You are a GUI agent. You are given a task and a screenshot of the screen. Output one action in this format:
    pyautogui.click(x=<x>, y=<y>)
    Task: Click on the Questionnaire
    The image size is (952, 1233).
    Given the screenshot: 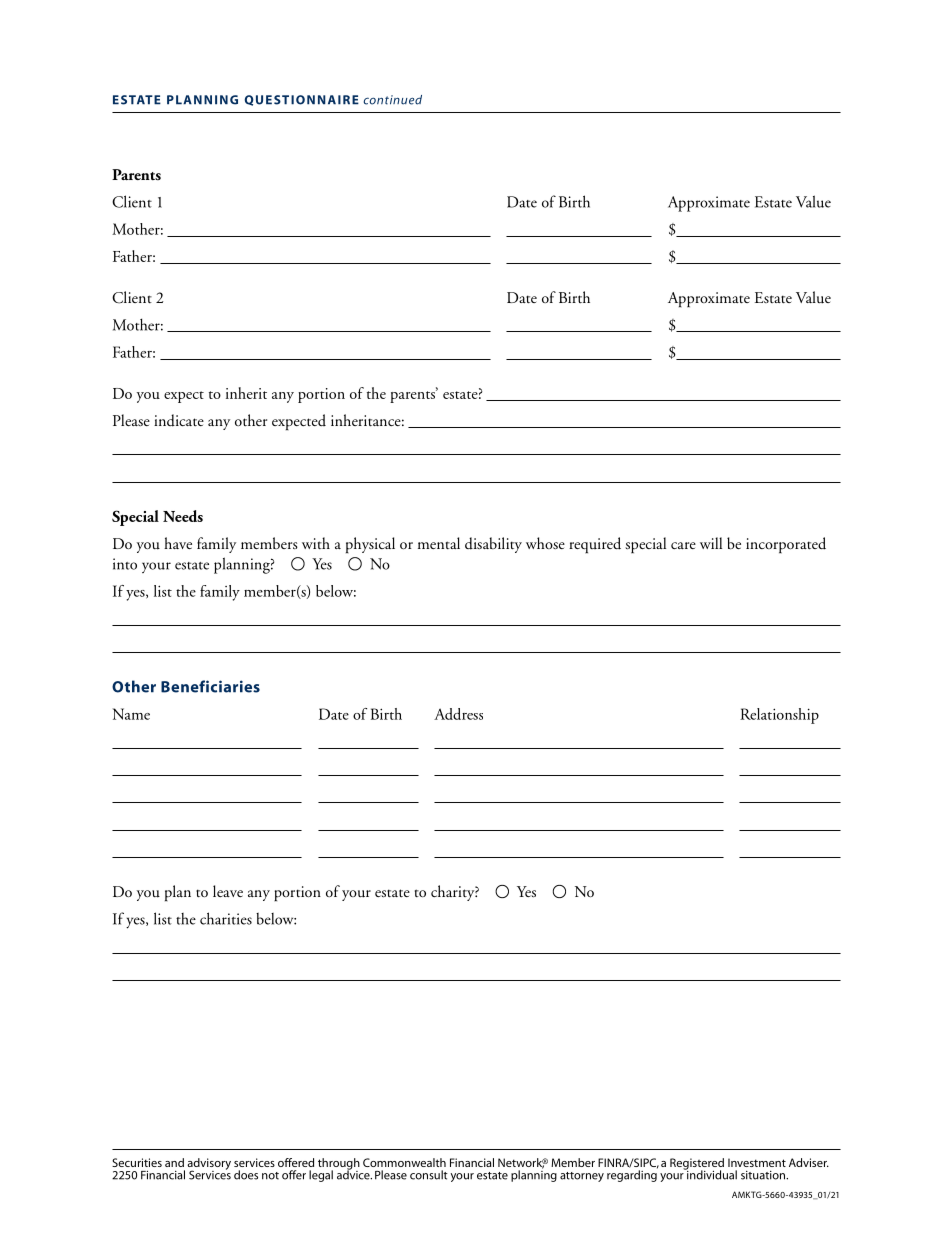 What is the action you would take?
    pyautogui.click(x=302, y=100)
